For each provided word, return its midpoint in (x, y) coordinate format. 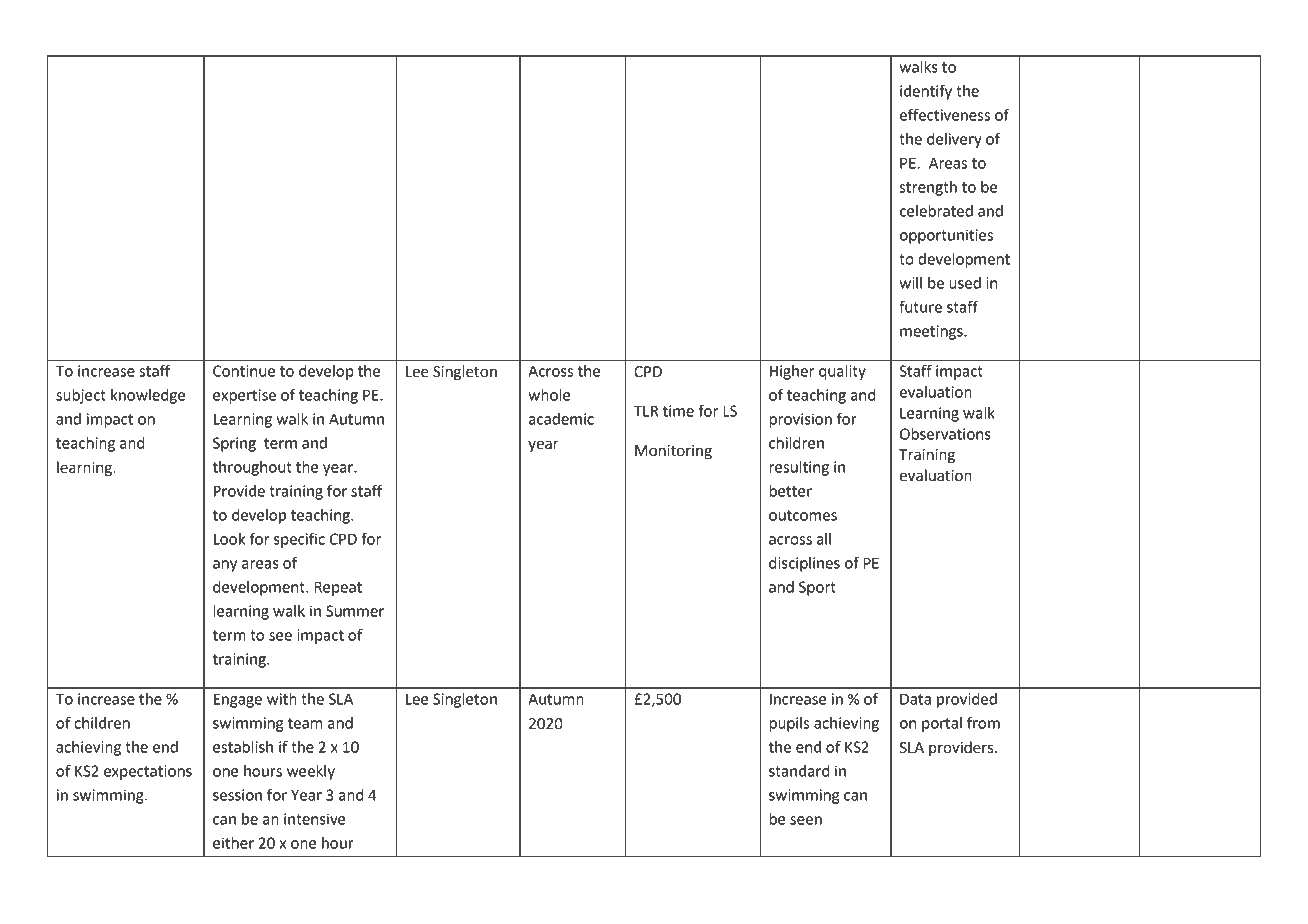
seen (806, 820)
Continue (244, 371)
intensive (315, 819)
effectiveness (945, 114)
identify (926, 92)
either (233, 843)
